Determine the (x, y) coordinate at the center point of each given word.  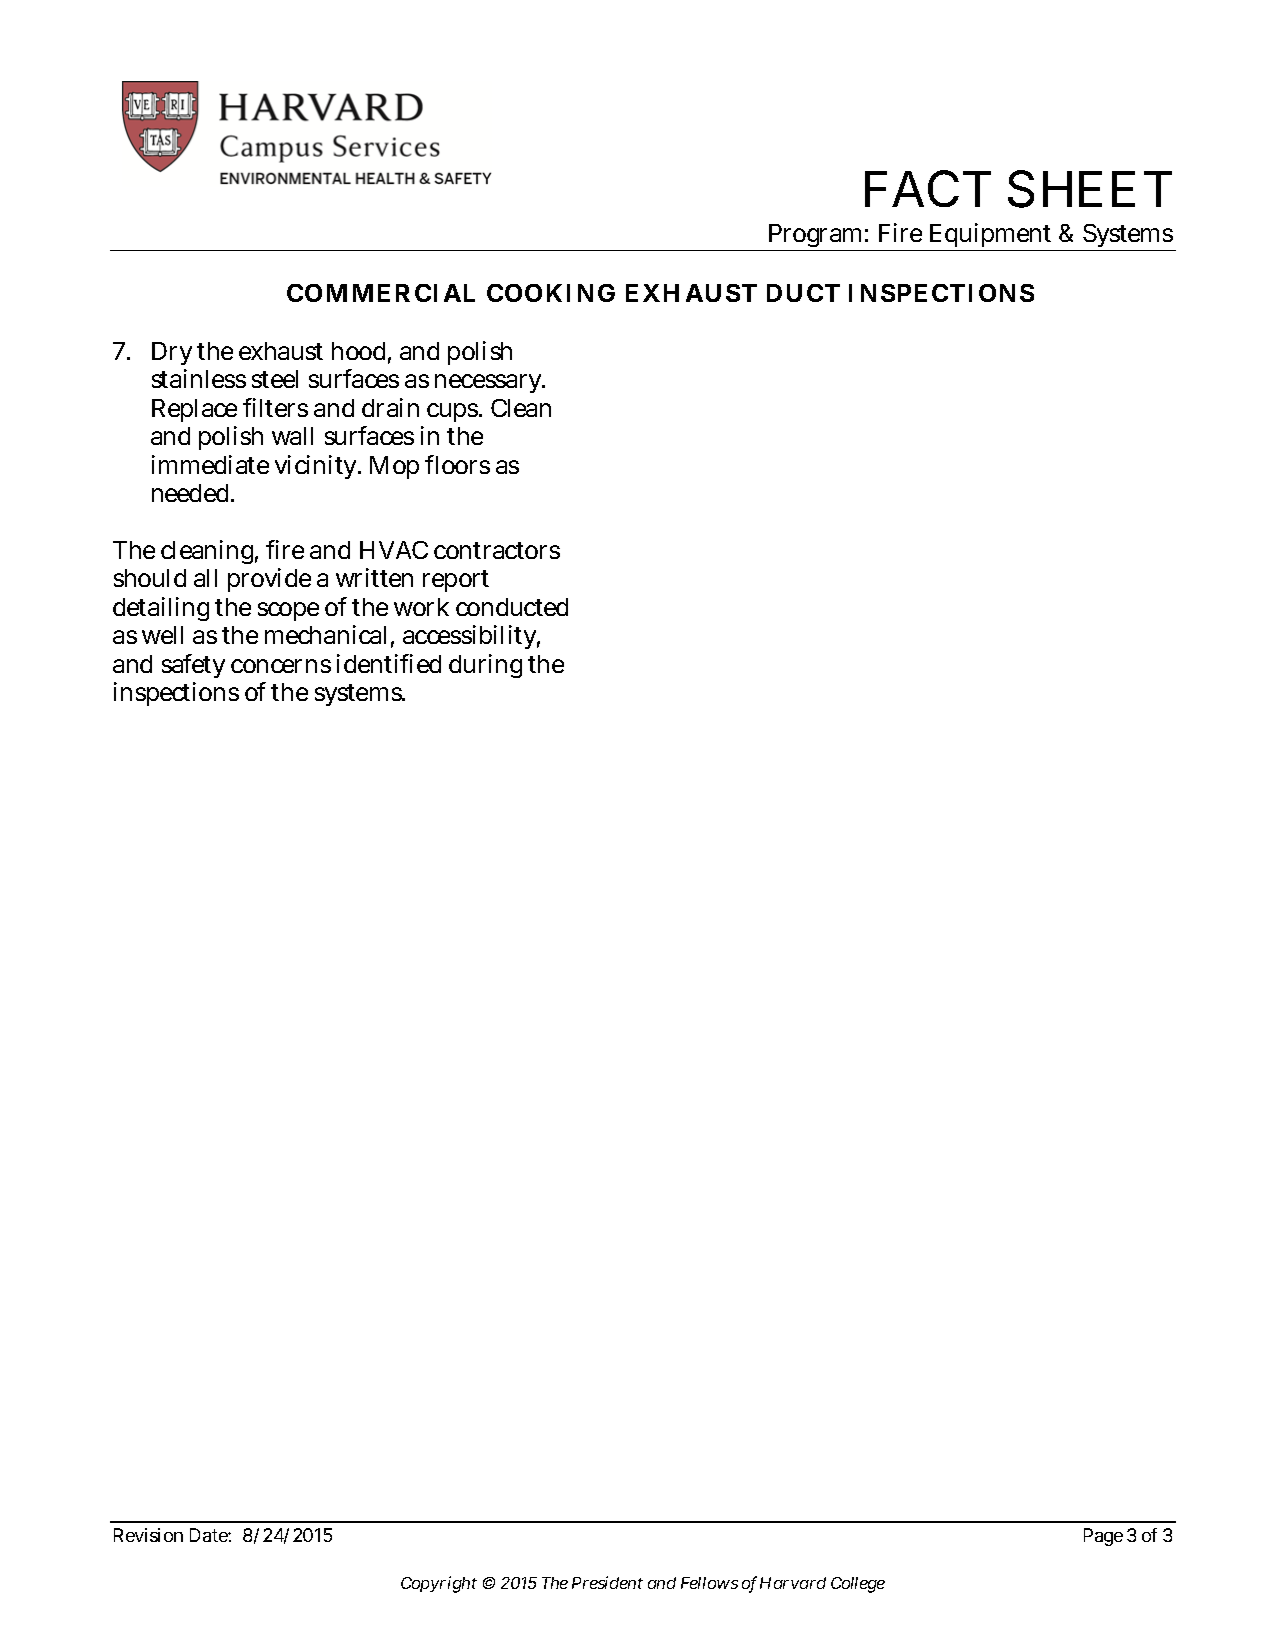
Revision (148, 1535)
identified (389, 663)
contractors (497, 550)
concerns (281, 666)
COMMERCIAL (381, 293)
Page (1103, 1537)
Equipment (991, 237)
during (485, 666)
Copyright (439, 1584)
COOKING (551, 293)
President (607, 1582)
